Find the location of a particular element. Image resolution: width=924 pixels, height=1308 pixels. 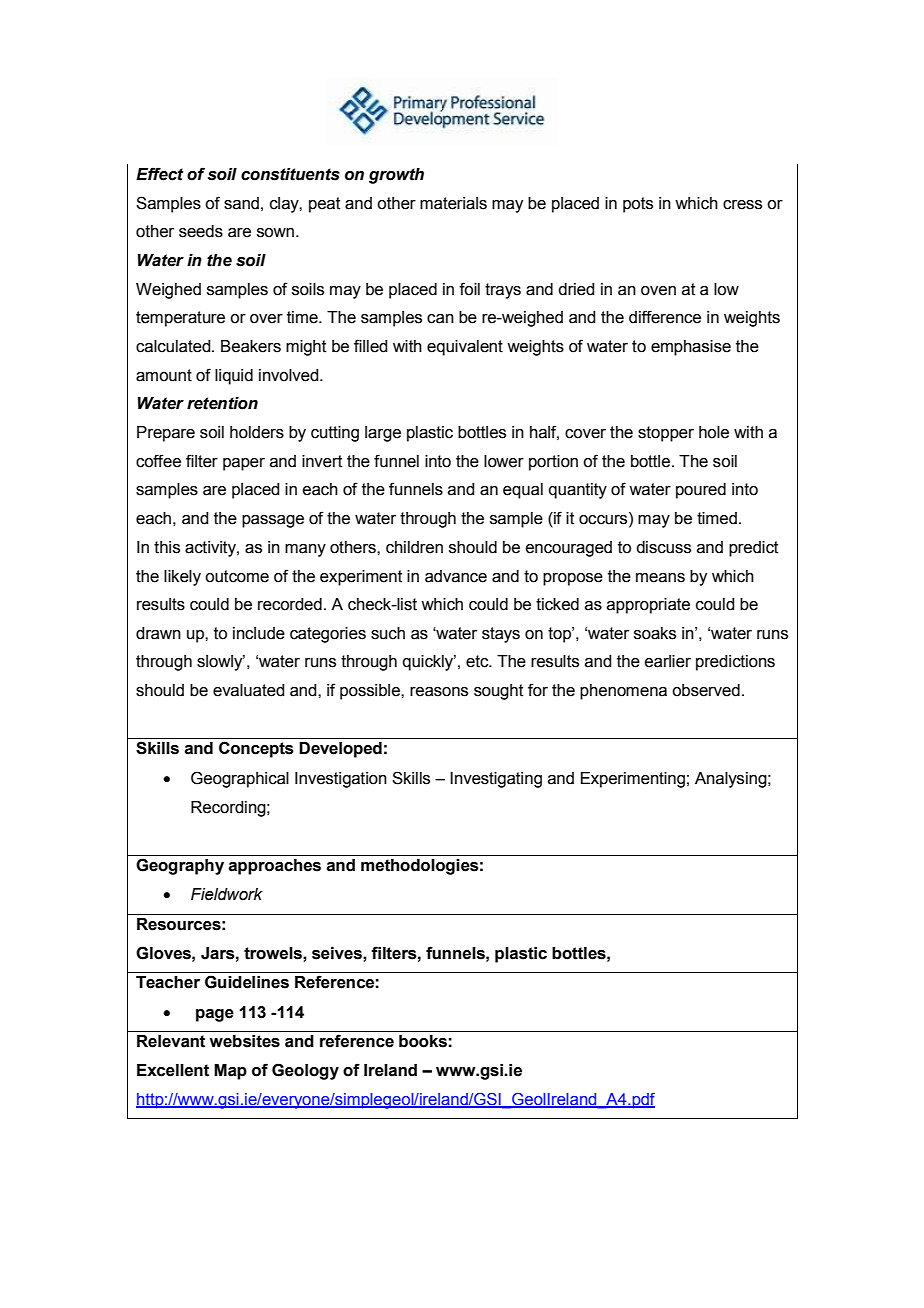

Geographical is located at coordinates (240, 779).
